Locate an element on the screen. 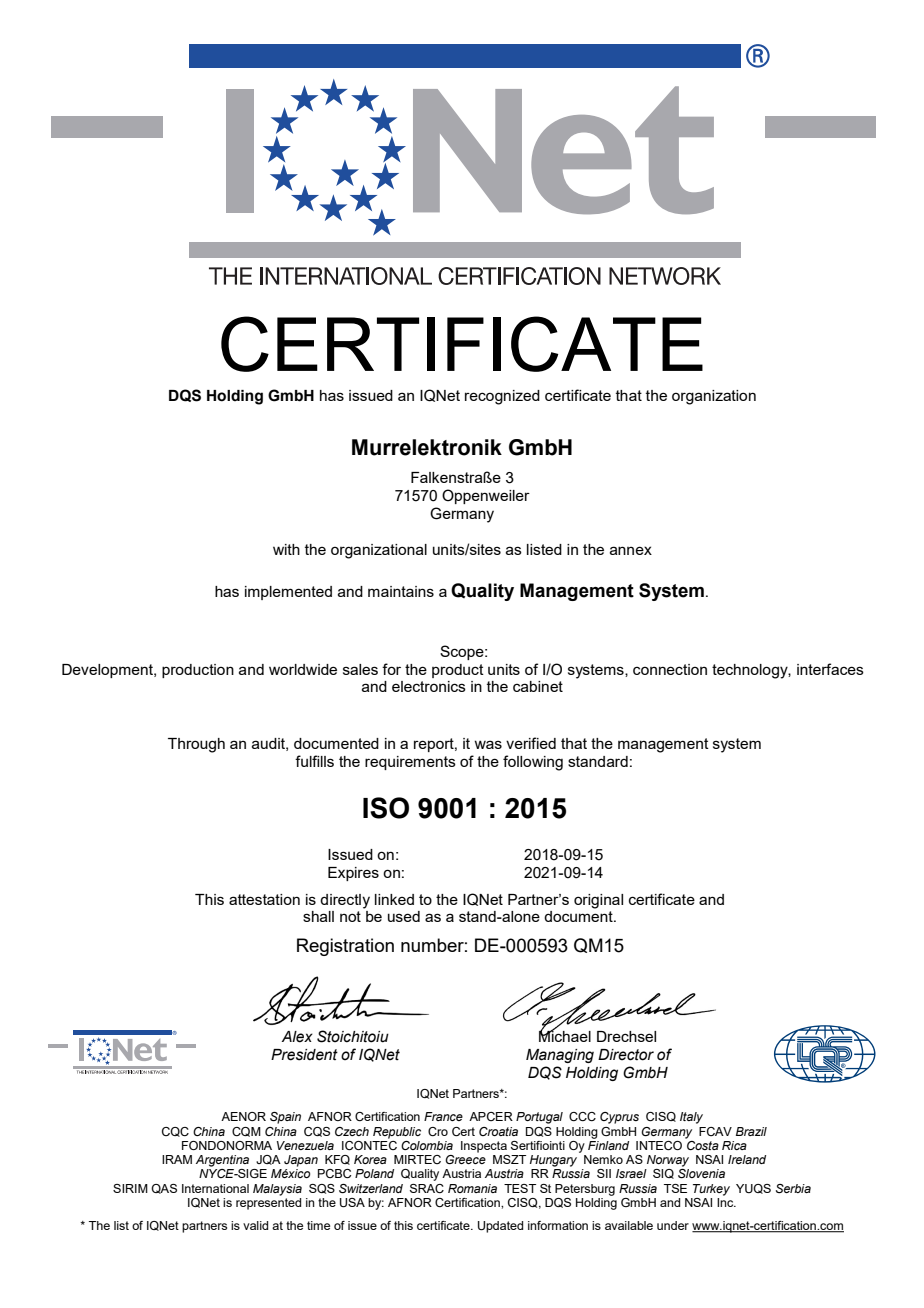 The height and width of the screenshot is (1308, 924). annex is located at coordinates (631, 550).
